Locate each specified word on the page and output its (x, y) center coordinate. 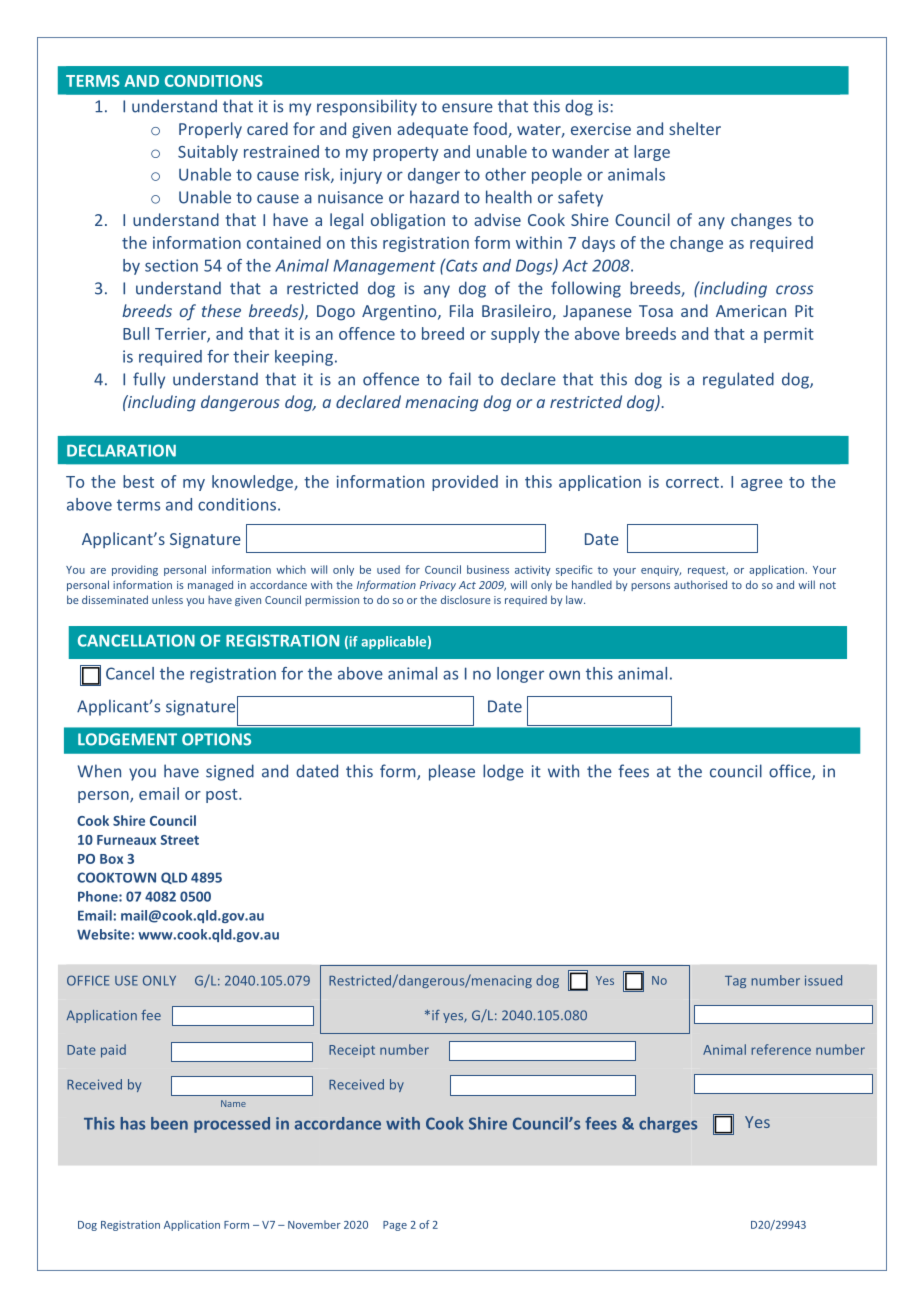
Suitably (208, 153)
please (452, 772)
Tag (735, 982)
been (169, 1123)
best (138, 481)
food (491, 130)
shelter (695, 128)
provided (465, 483)
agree (762, 485)
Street (180, 840)
